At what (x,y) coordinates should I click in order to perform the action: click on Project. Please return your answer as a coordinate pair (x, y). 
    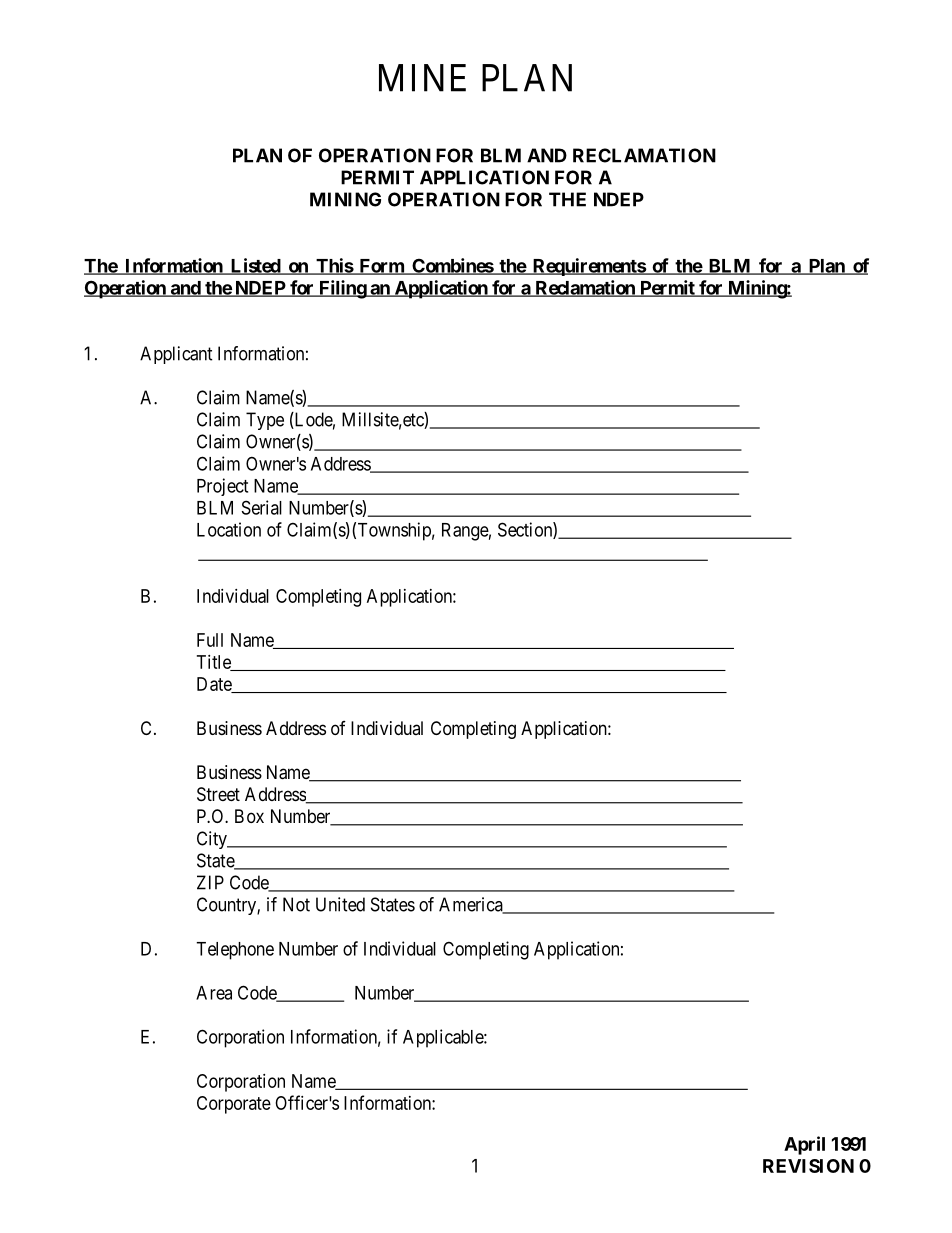
    Looking at the image, I should click on (222, 487).
